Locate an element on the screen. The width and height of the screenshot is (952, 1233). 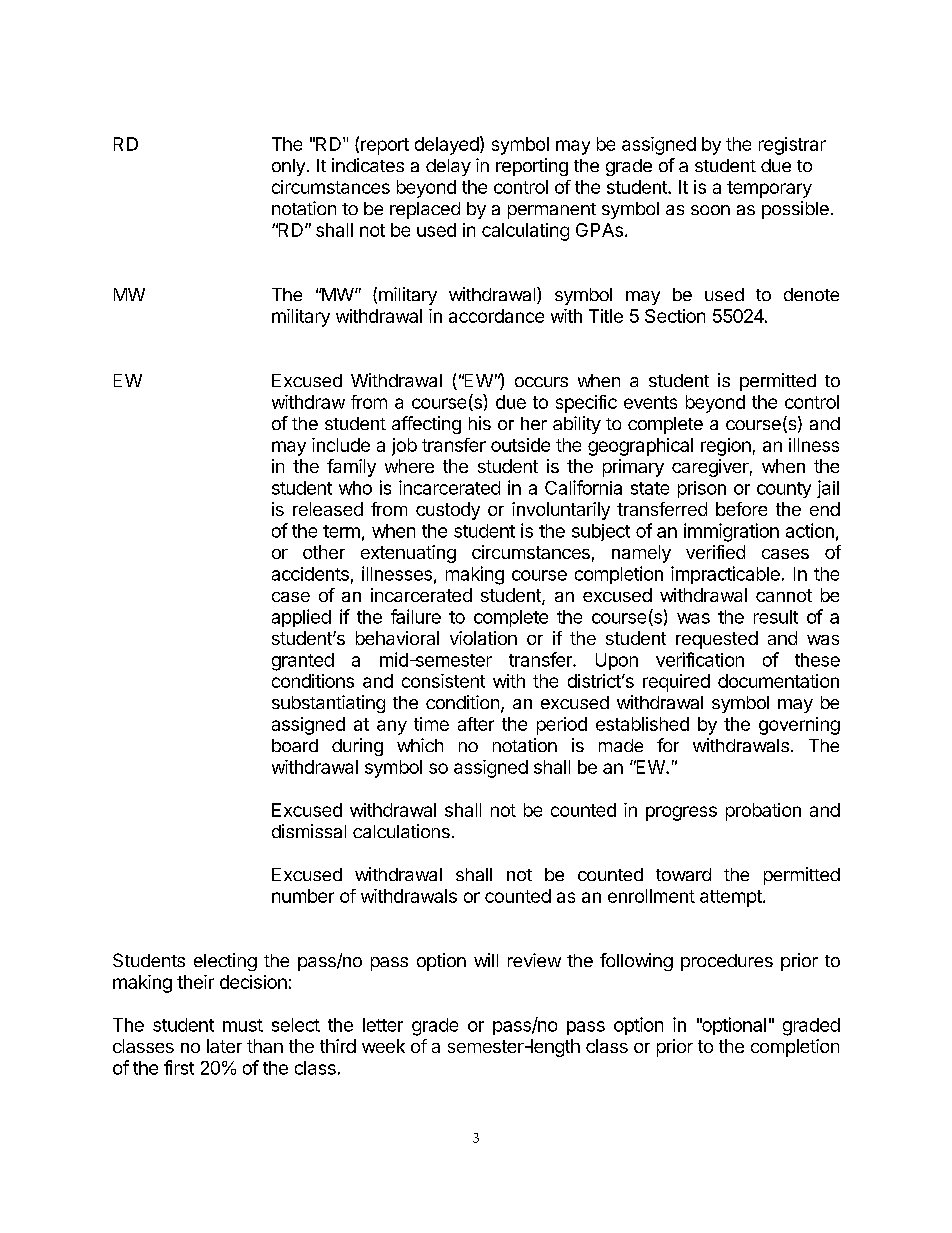
than is located at coordinates (265, 1046).
